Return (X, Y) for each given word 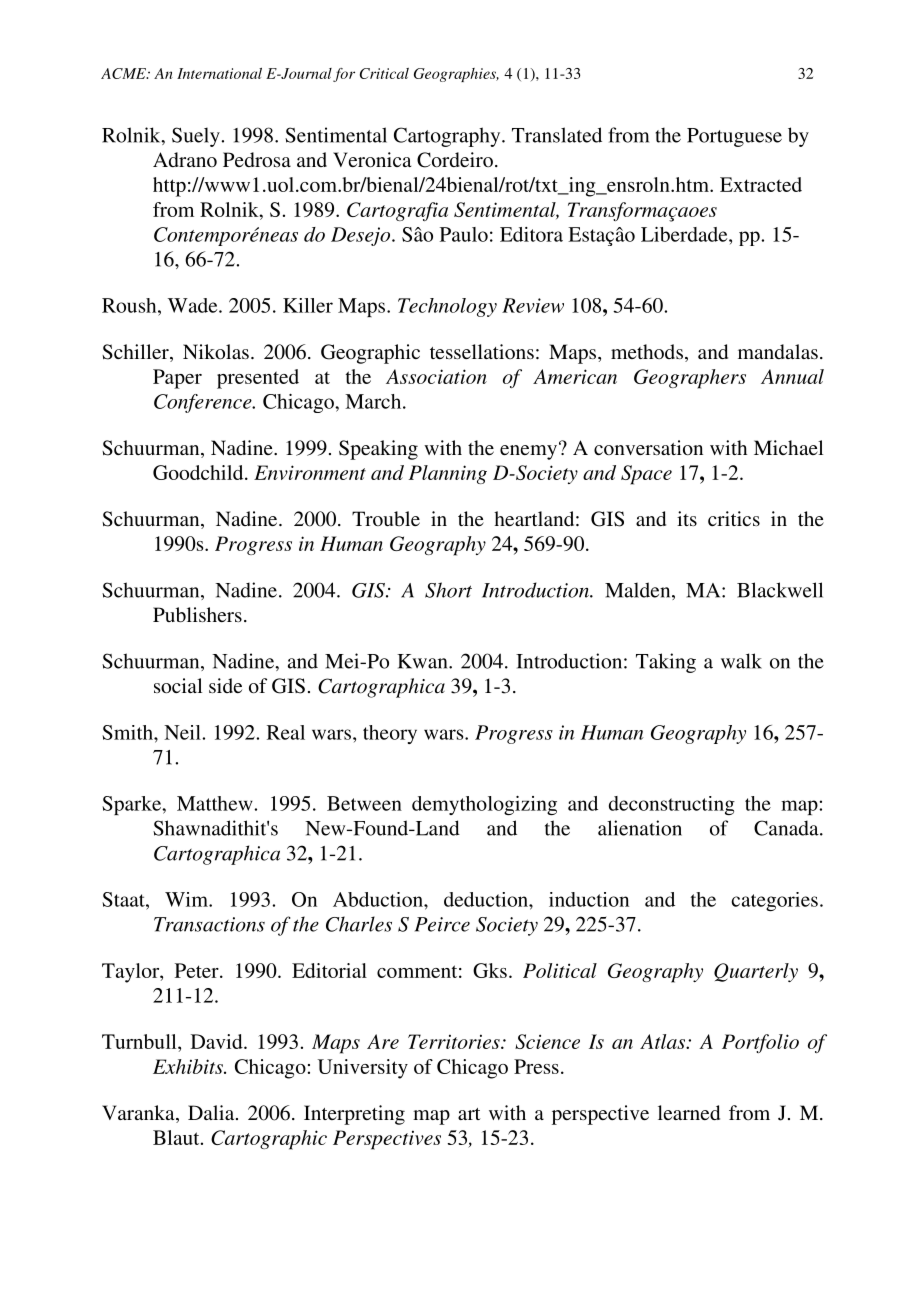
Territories (455, 1041)
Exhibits (189, 1066)
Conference (204, 403)
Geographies (456, 75)
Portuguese (734, 137)
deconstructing (672, 805)
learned (689, 1112)
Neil (183, 732)
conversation (648, 447)
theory (390, 734)
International (219, 73)
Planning (448, 474)
